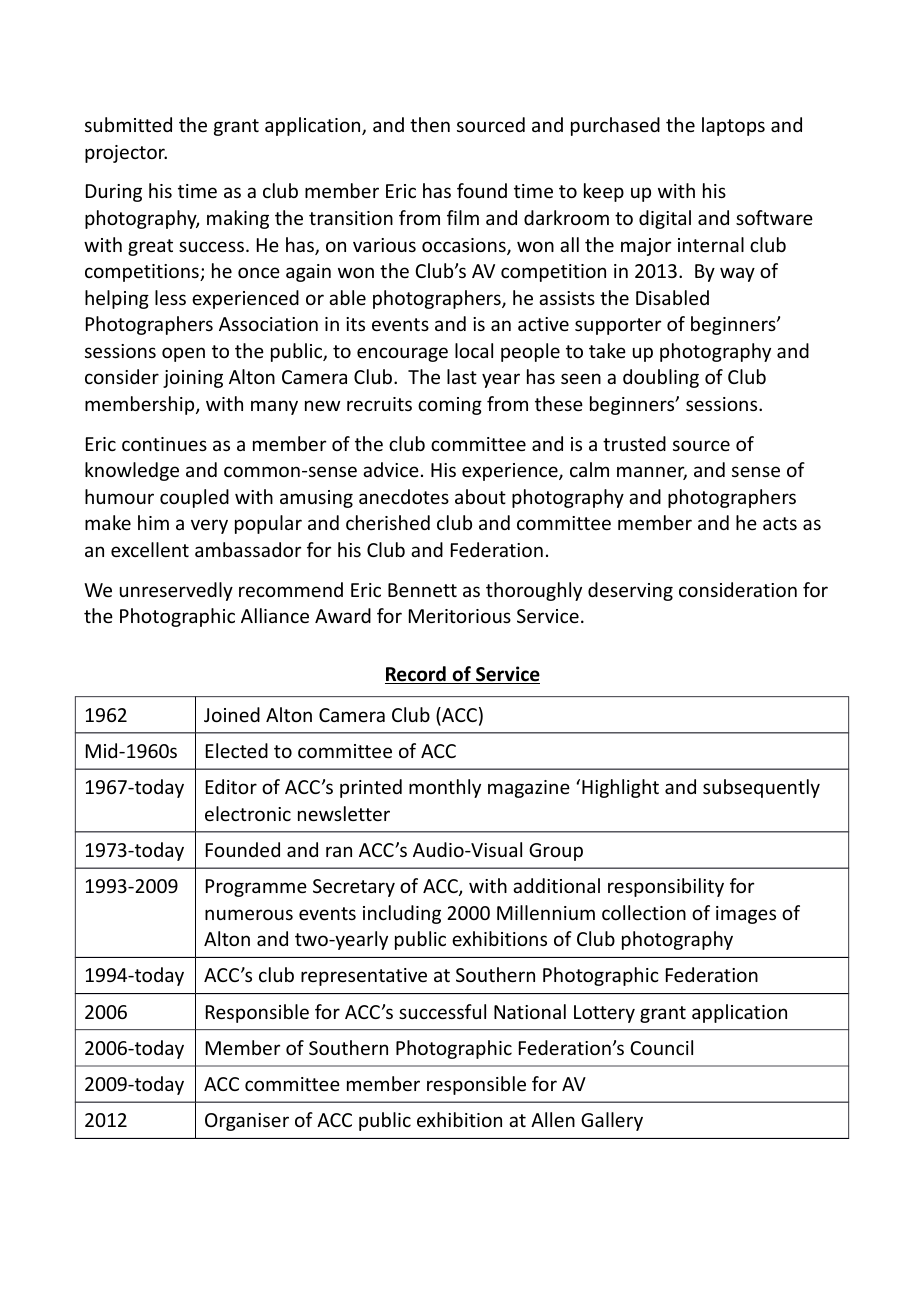  What do you see at coordinates (430, 124) in the screenshot?
I see `then` at bounding box center [430, 124].
